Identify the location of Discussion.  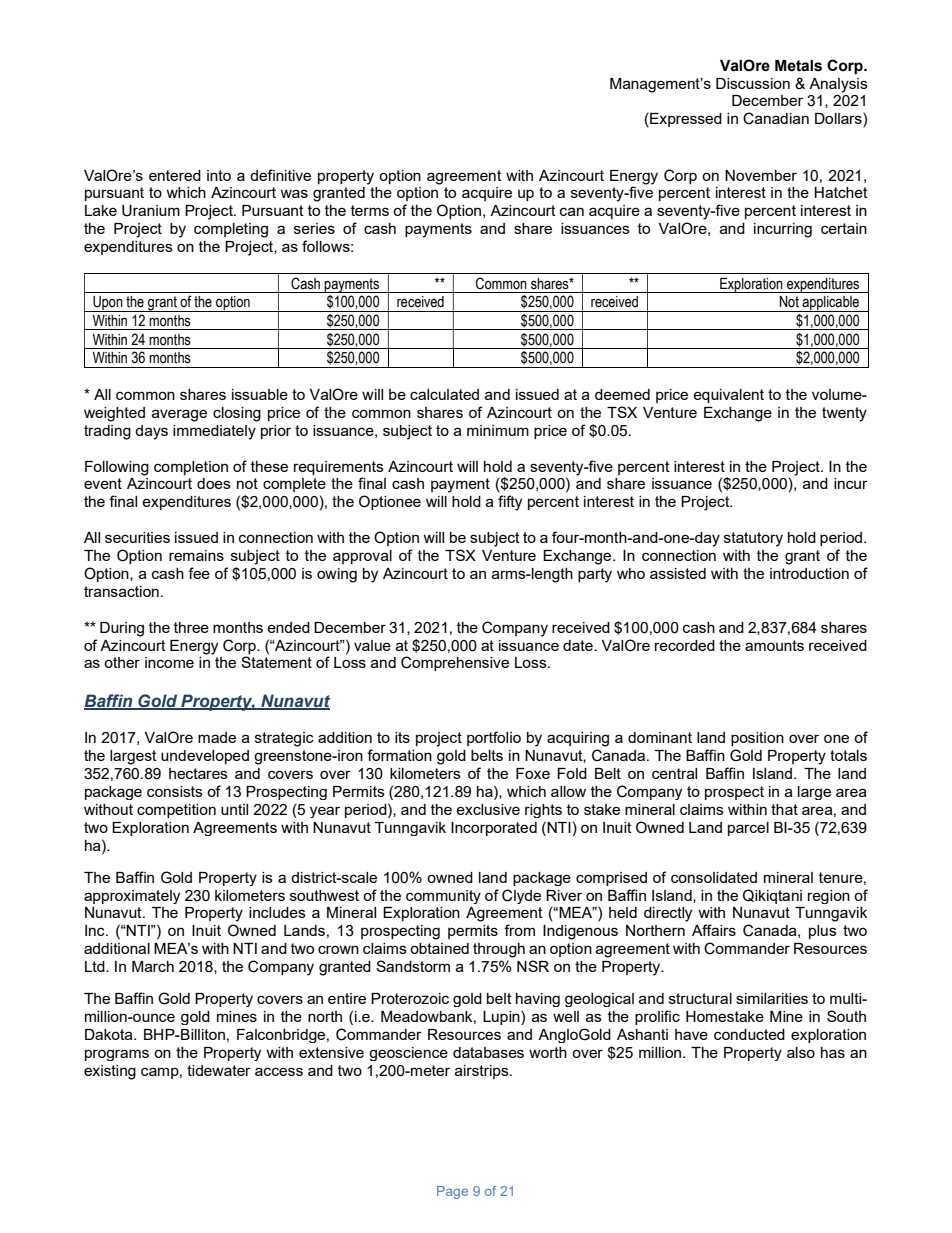
(753, 83).
